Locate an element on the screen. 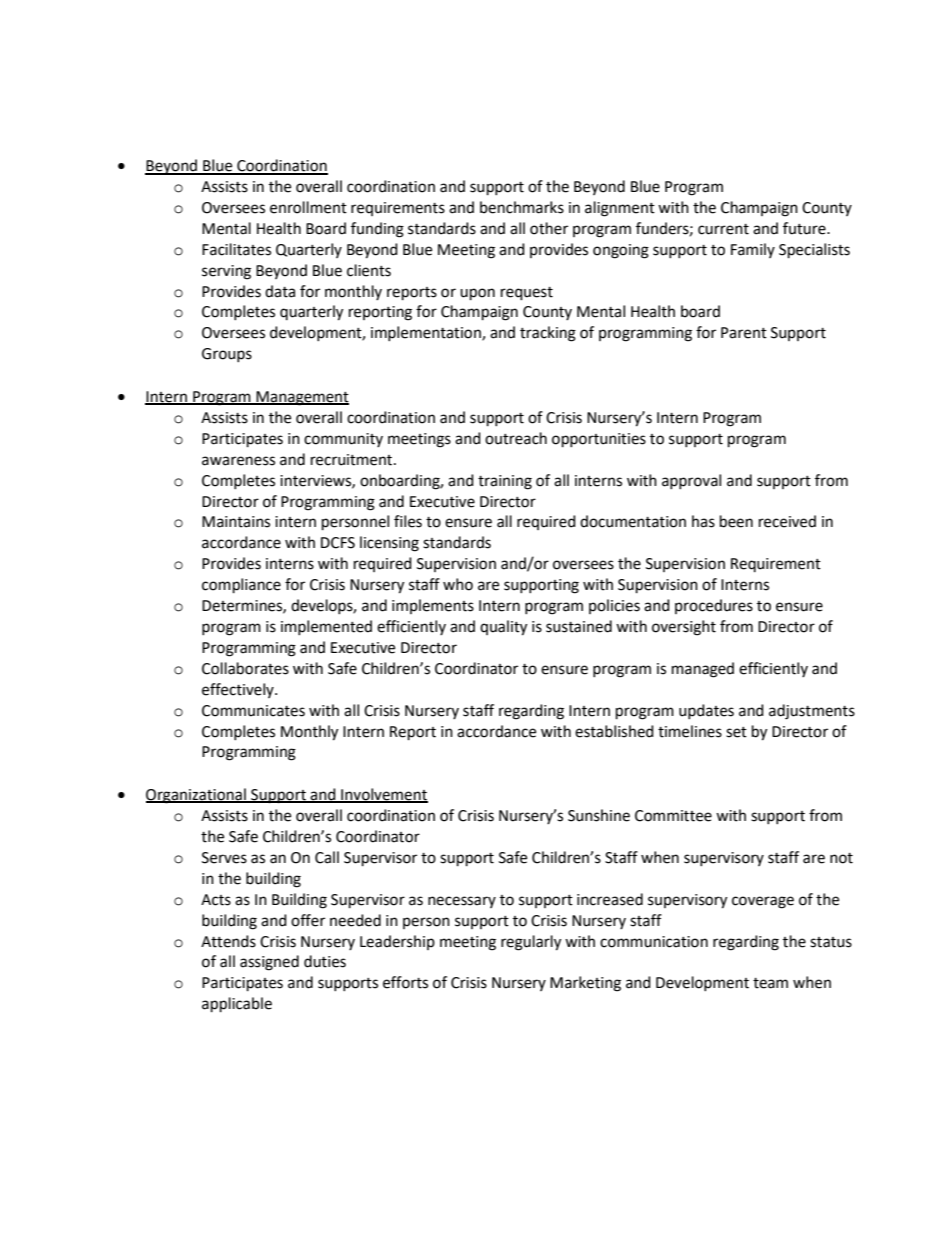  quality is located at coordinates (503, 628).
